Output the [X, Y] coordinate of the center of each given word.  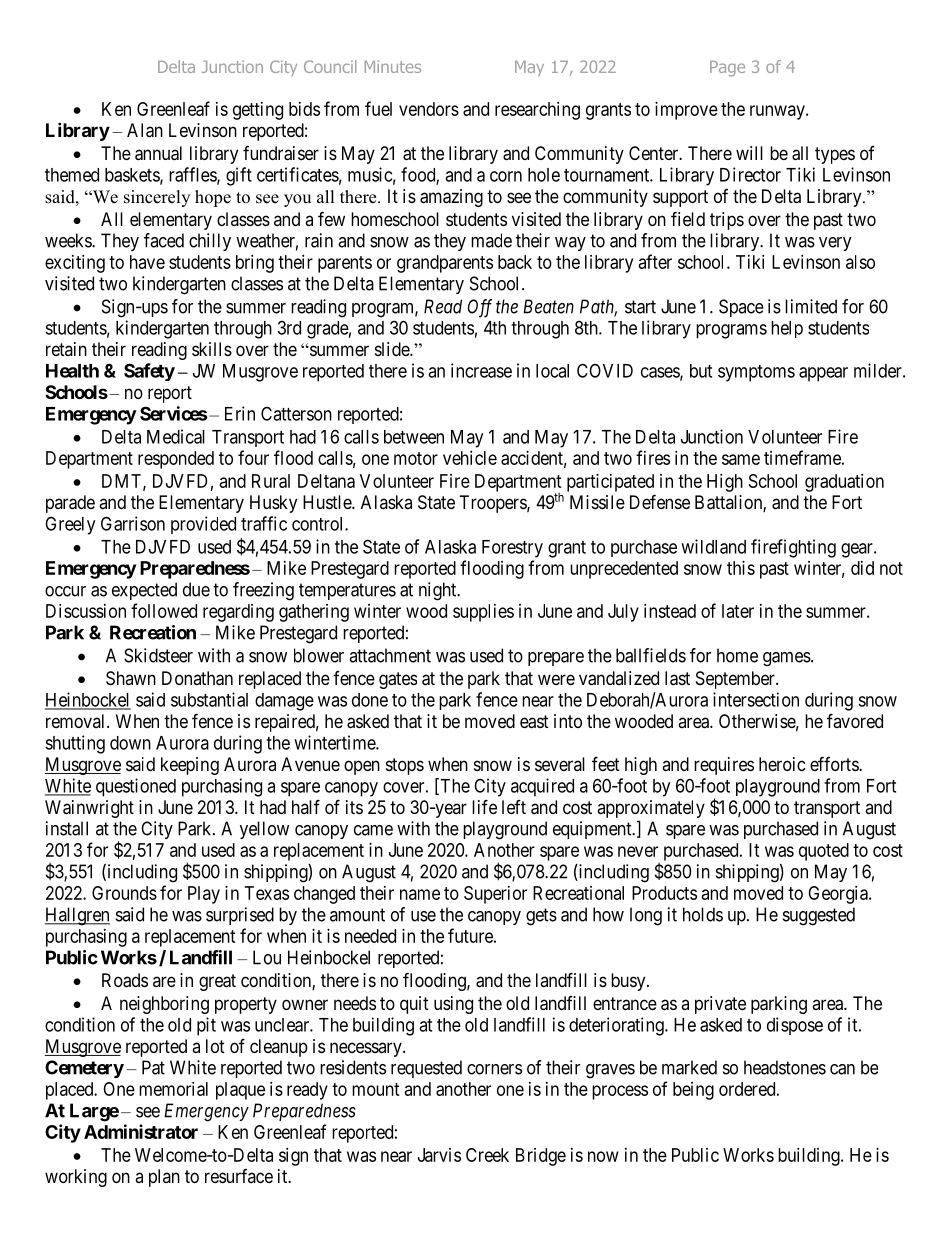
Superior [495, 895]
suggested [819, 916]
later [738, 611]
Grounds [124, 893]
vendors [429, 109]
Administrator [141, 1131]
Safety [149, 372]
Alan [145, 130]
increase [481, 370]
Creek [487, 1155]
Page [727, 68]
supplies [483, 613]
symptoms [756, 373]
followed [164, 610]
